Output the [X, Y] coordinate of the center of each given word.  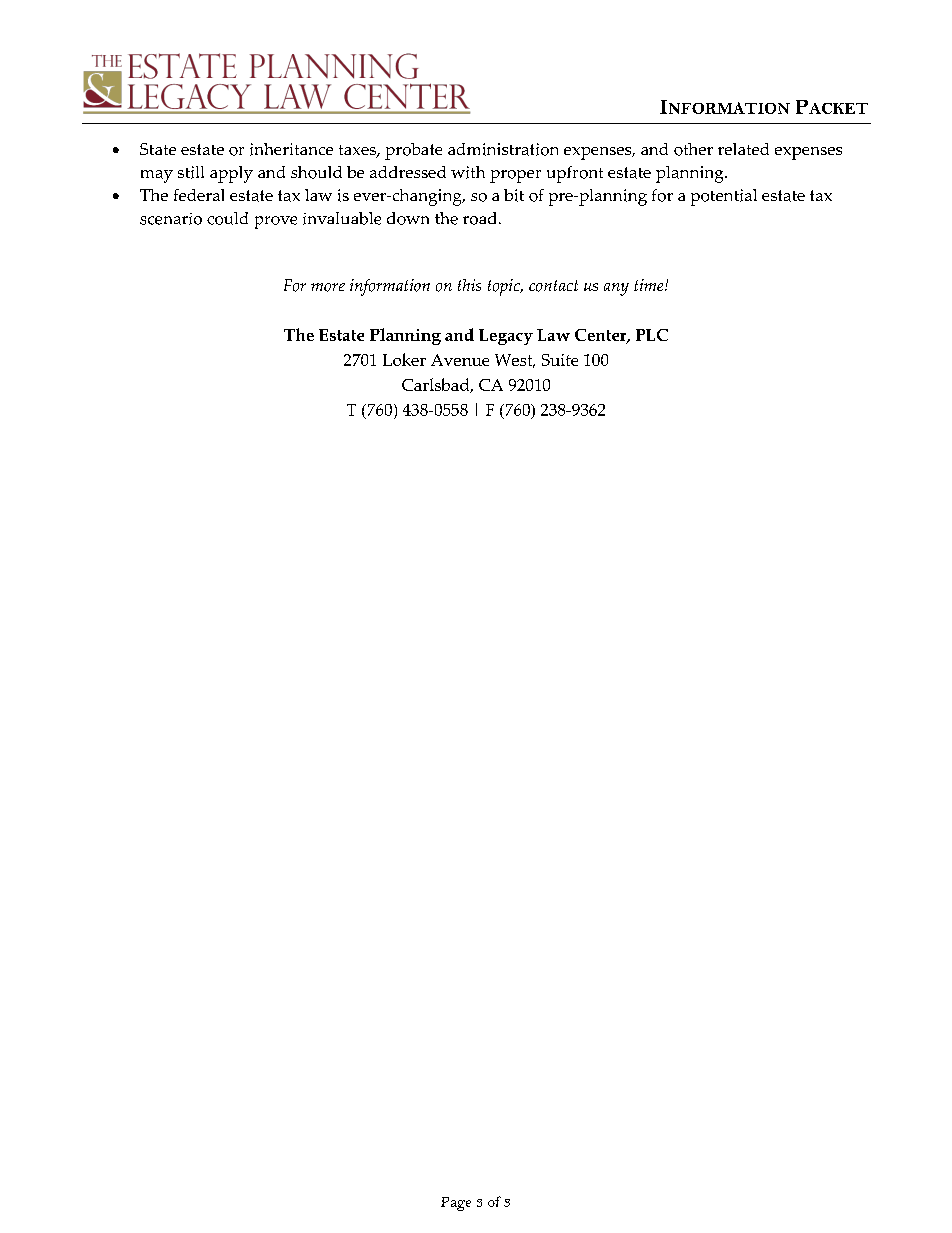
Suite [560, 360]
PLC [652, 335]
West [515, 361]
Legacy [506, 337]
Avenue [460, 360]
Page [456, 1204]
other [693, 149]
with [468, 172]
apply [231, 174]
